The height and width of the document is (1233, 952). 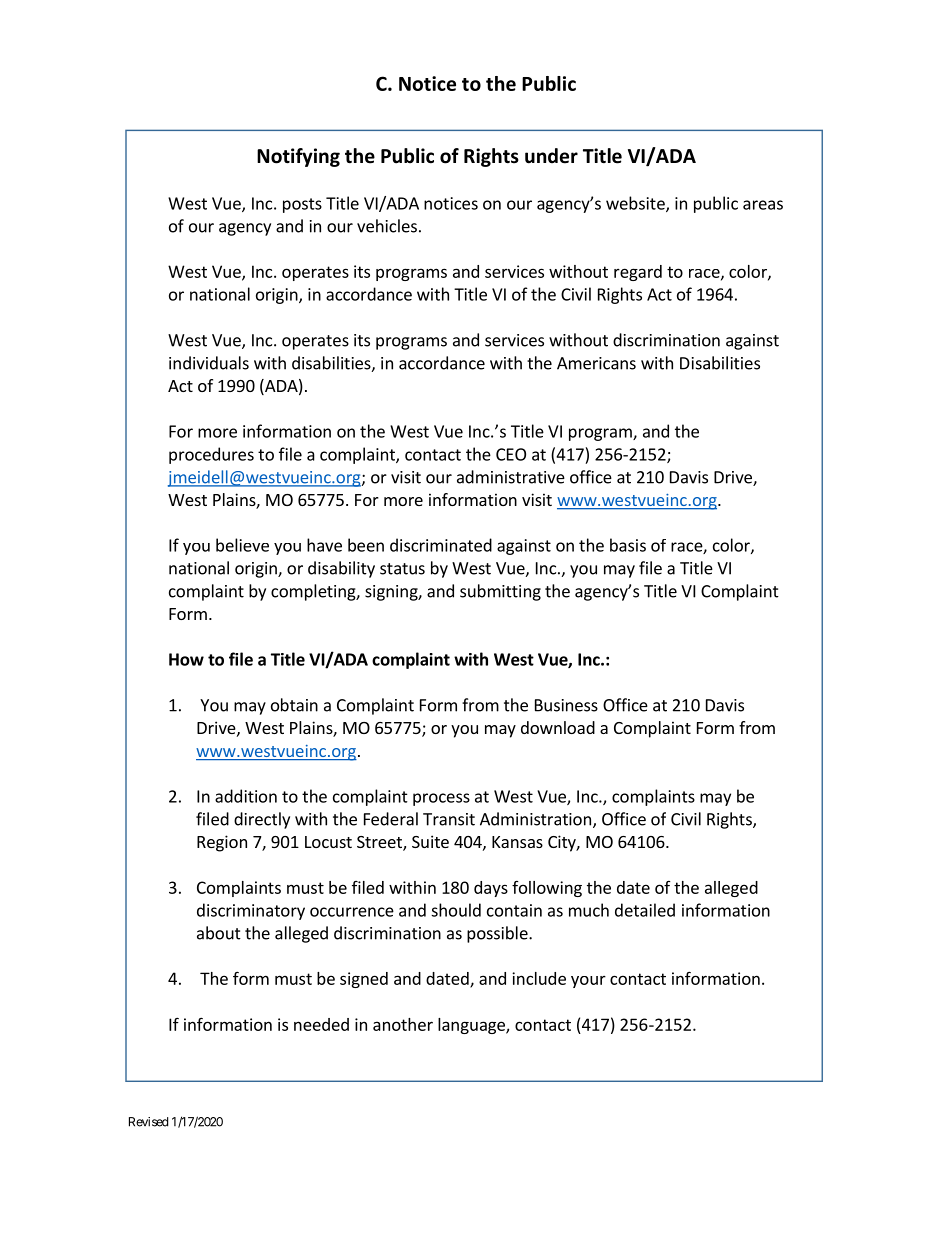 What do you see at coordinates (148, 1122) in the document?
I see `Revised` at bounding box center [148, 1122].
